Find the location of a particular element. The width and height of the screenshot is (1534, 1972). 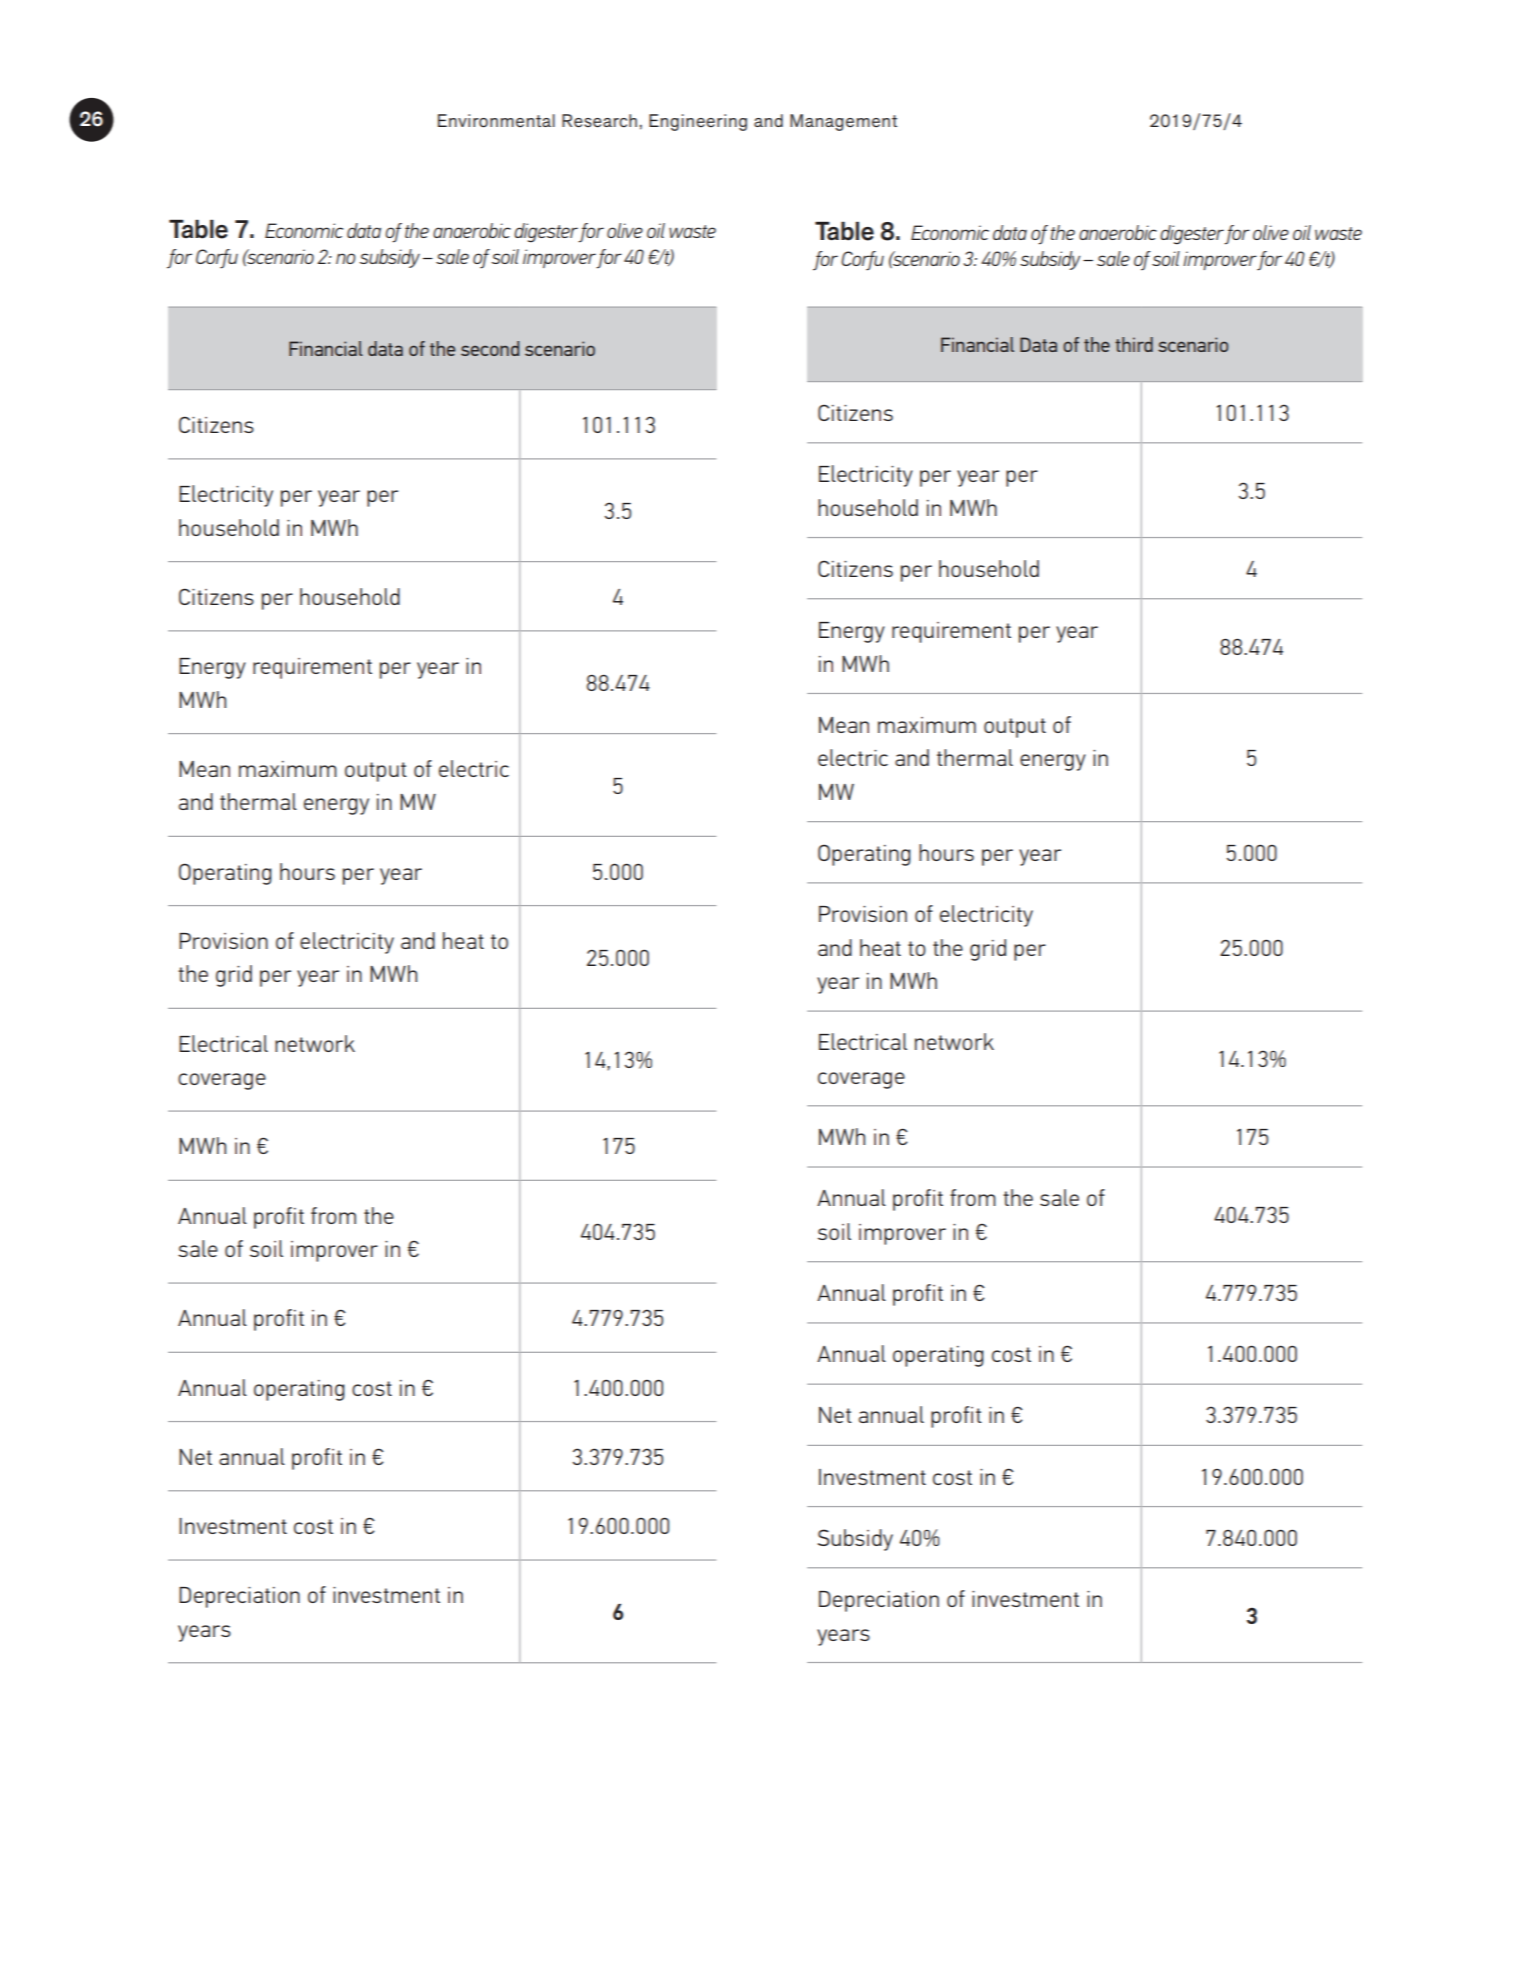

Engineering is located at coordinates (698, 122).
